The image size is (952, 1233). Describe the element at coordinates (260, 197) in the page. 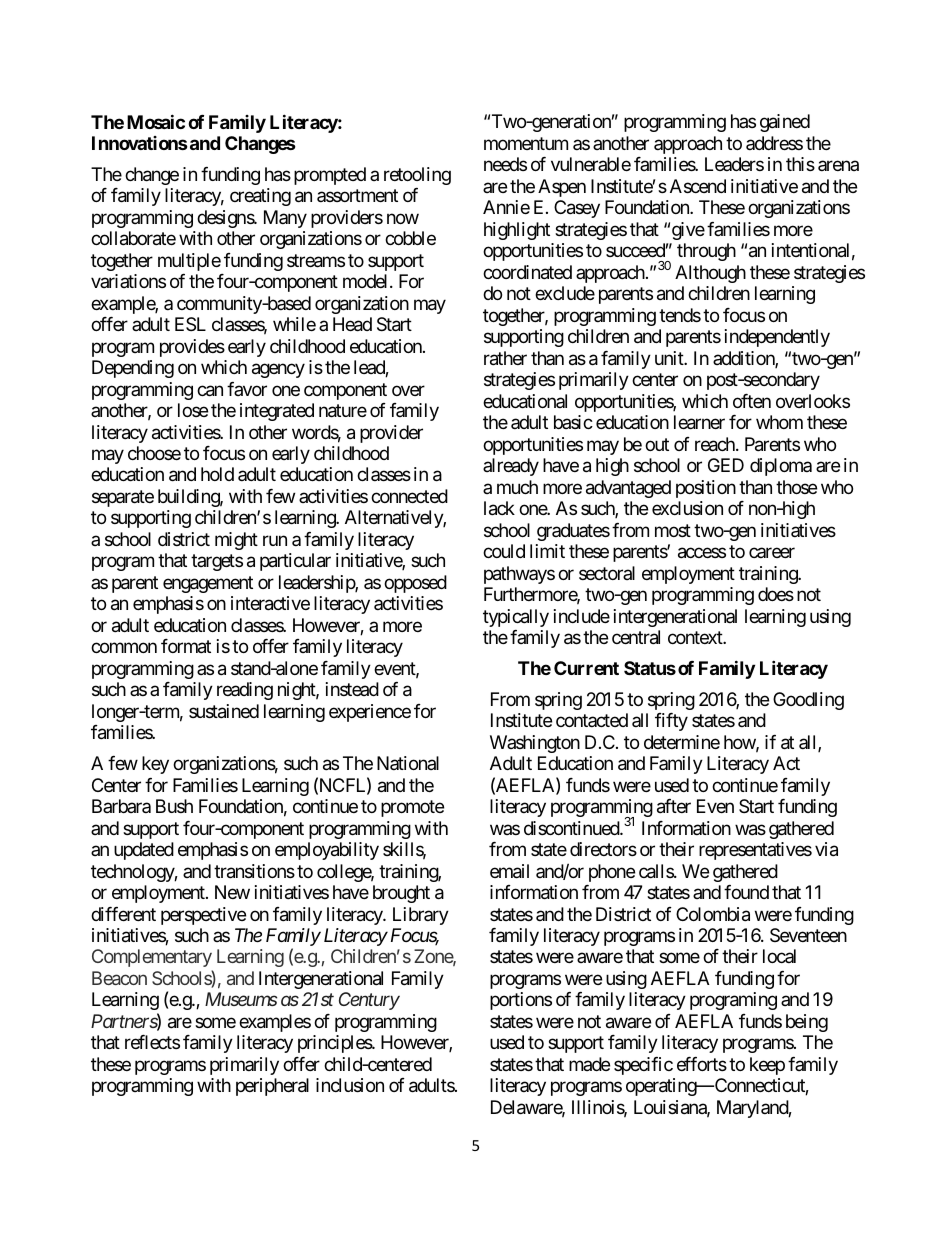

I see `creating` at that location.
